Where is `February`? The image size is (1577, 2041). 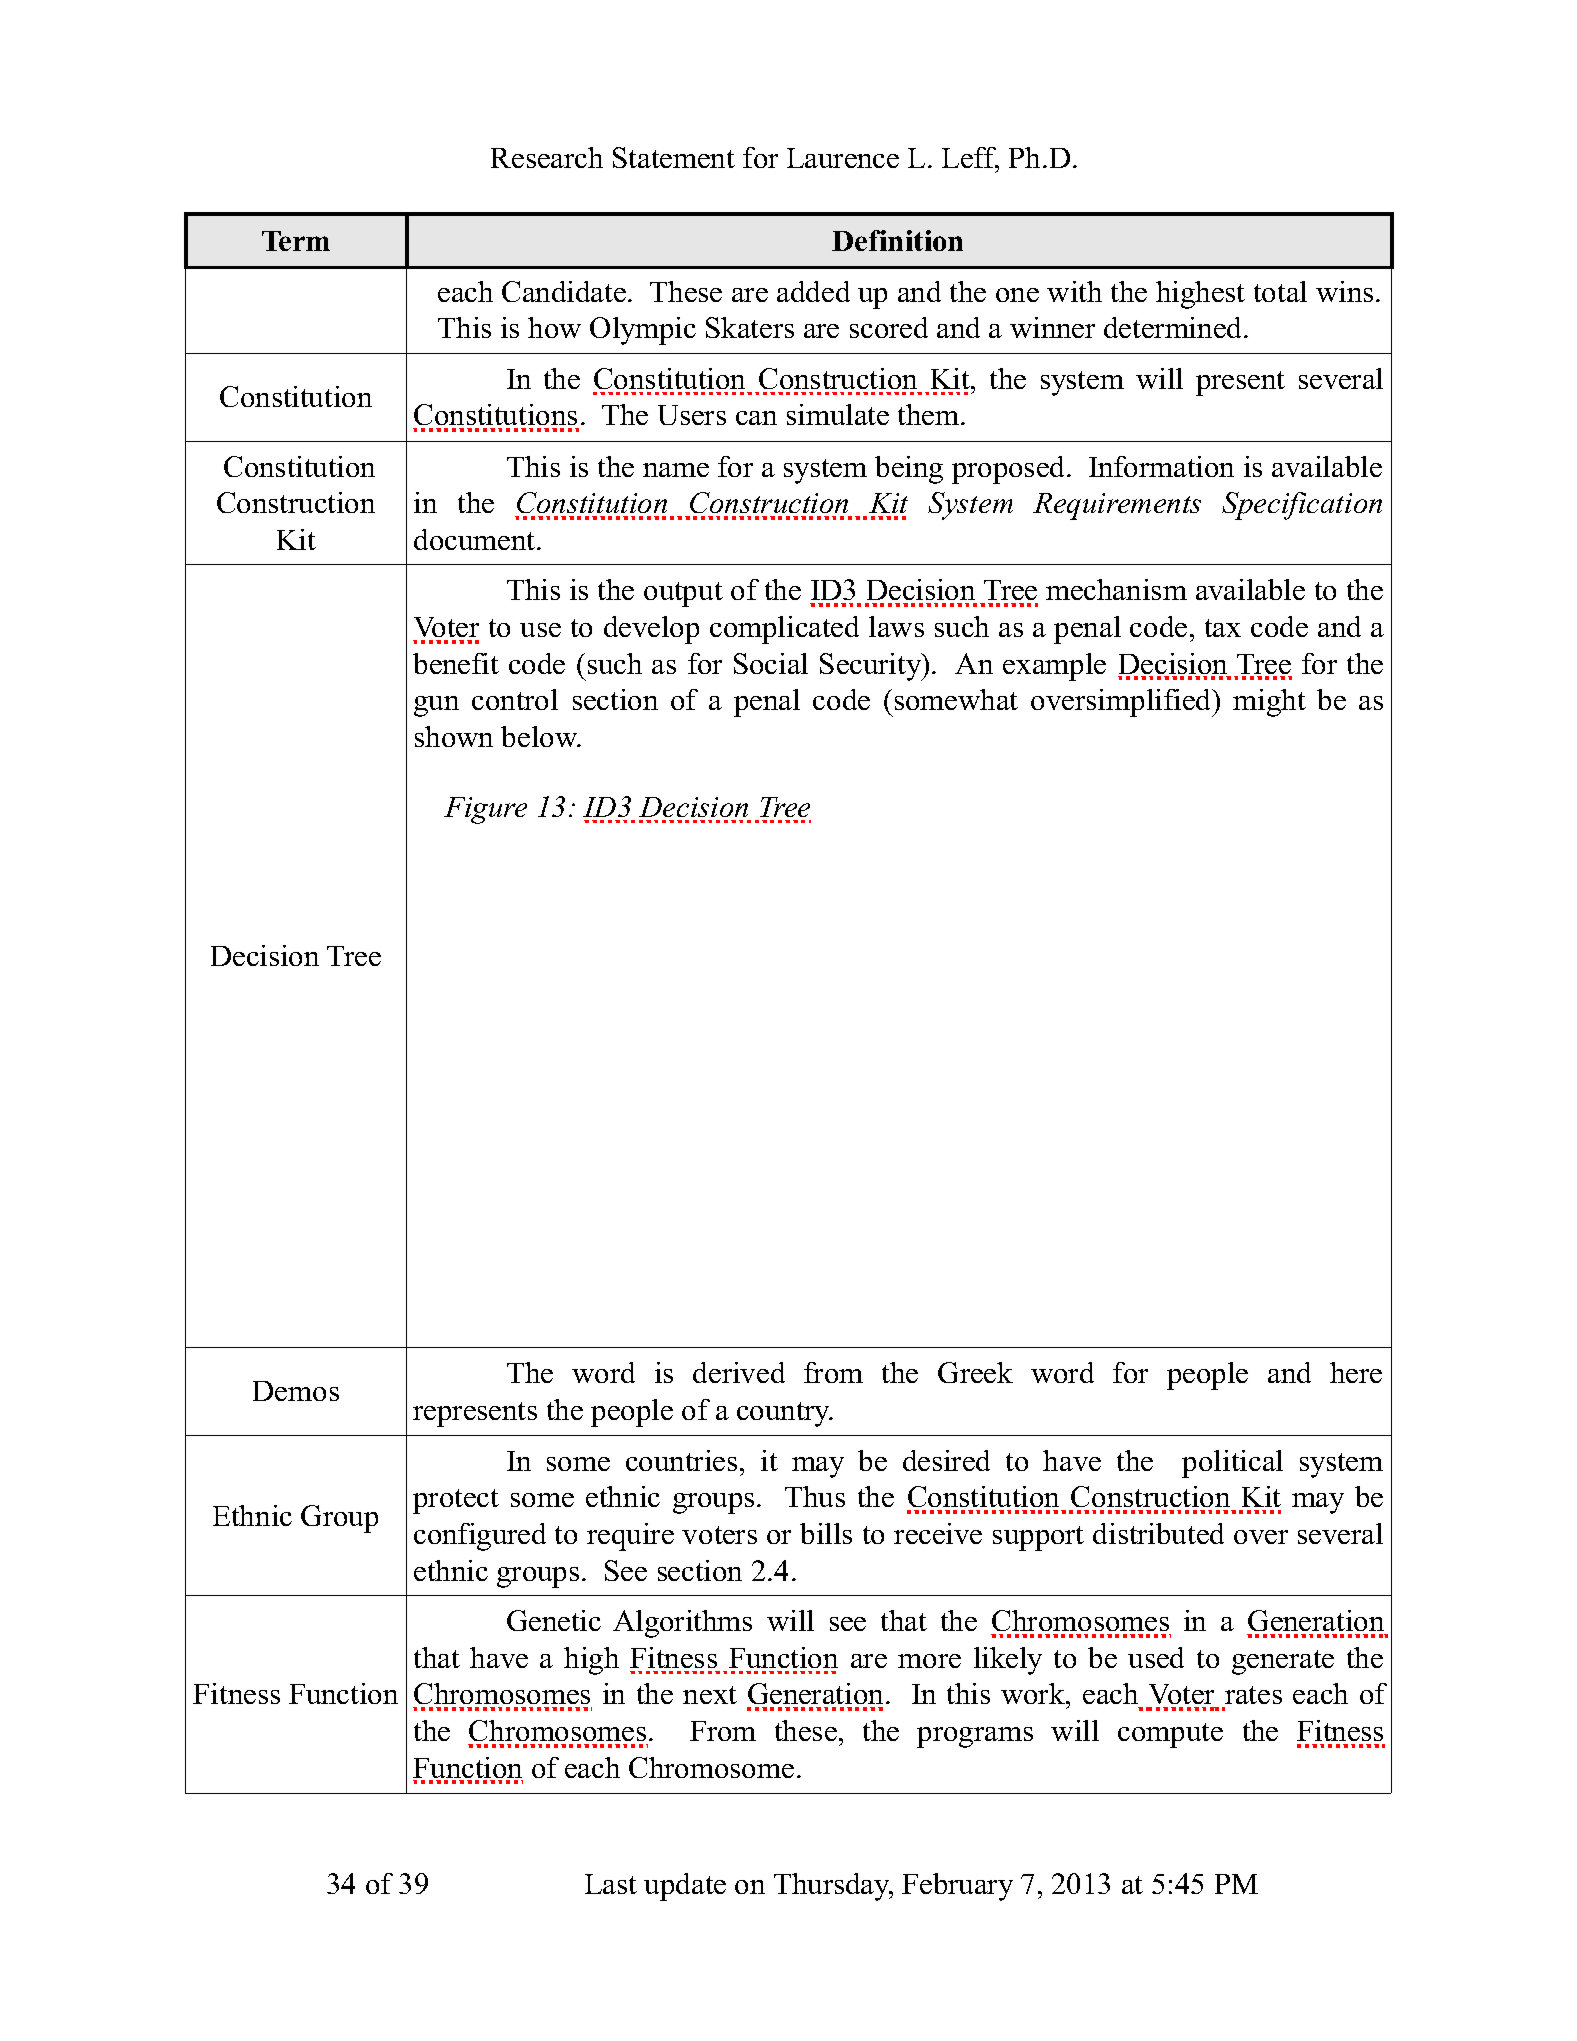 February is located at coordinates (957, 1887).
